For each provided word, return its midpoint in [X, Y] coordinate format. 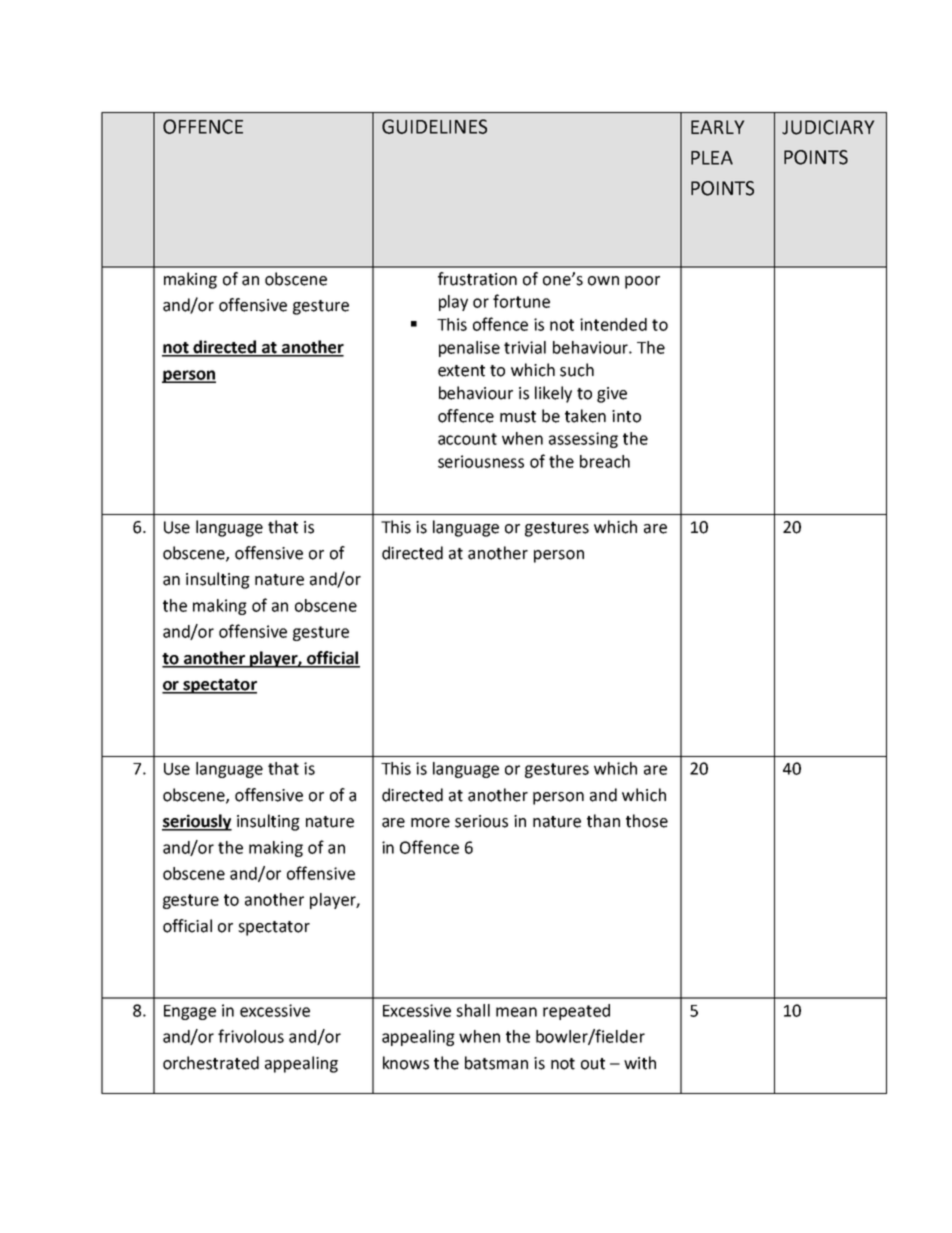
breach [605, 461]
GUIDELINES [434, 126]
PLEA [712, 158]
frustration [477, 279]
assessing [583, 440]
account [467, 439]
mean [516, 1012]
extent [461, 371]
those [647, 821]
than [603, 821]
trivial [525, 347]
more [430, 823]
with [640, 1063]
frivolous [251, 1036]
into [626, 416]
